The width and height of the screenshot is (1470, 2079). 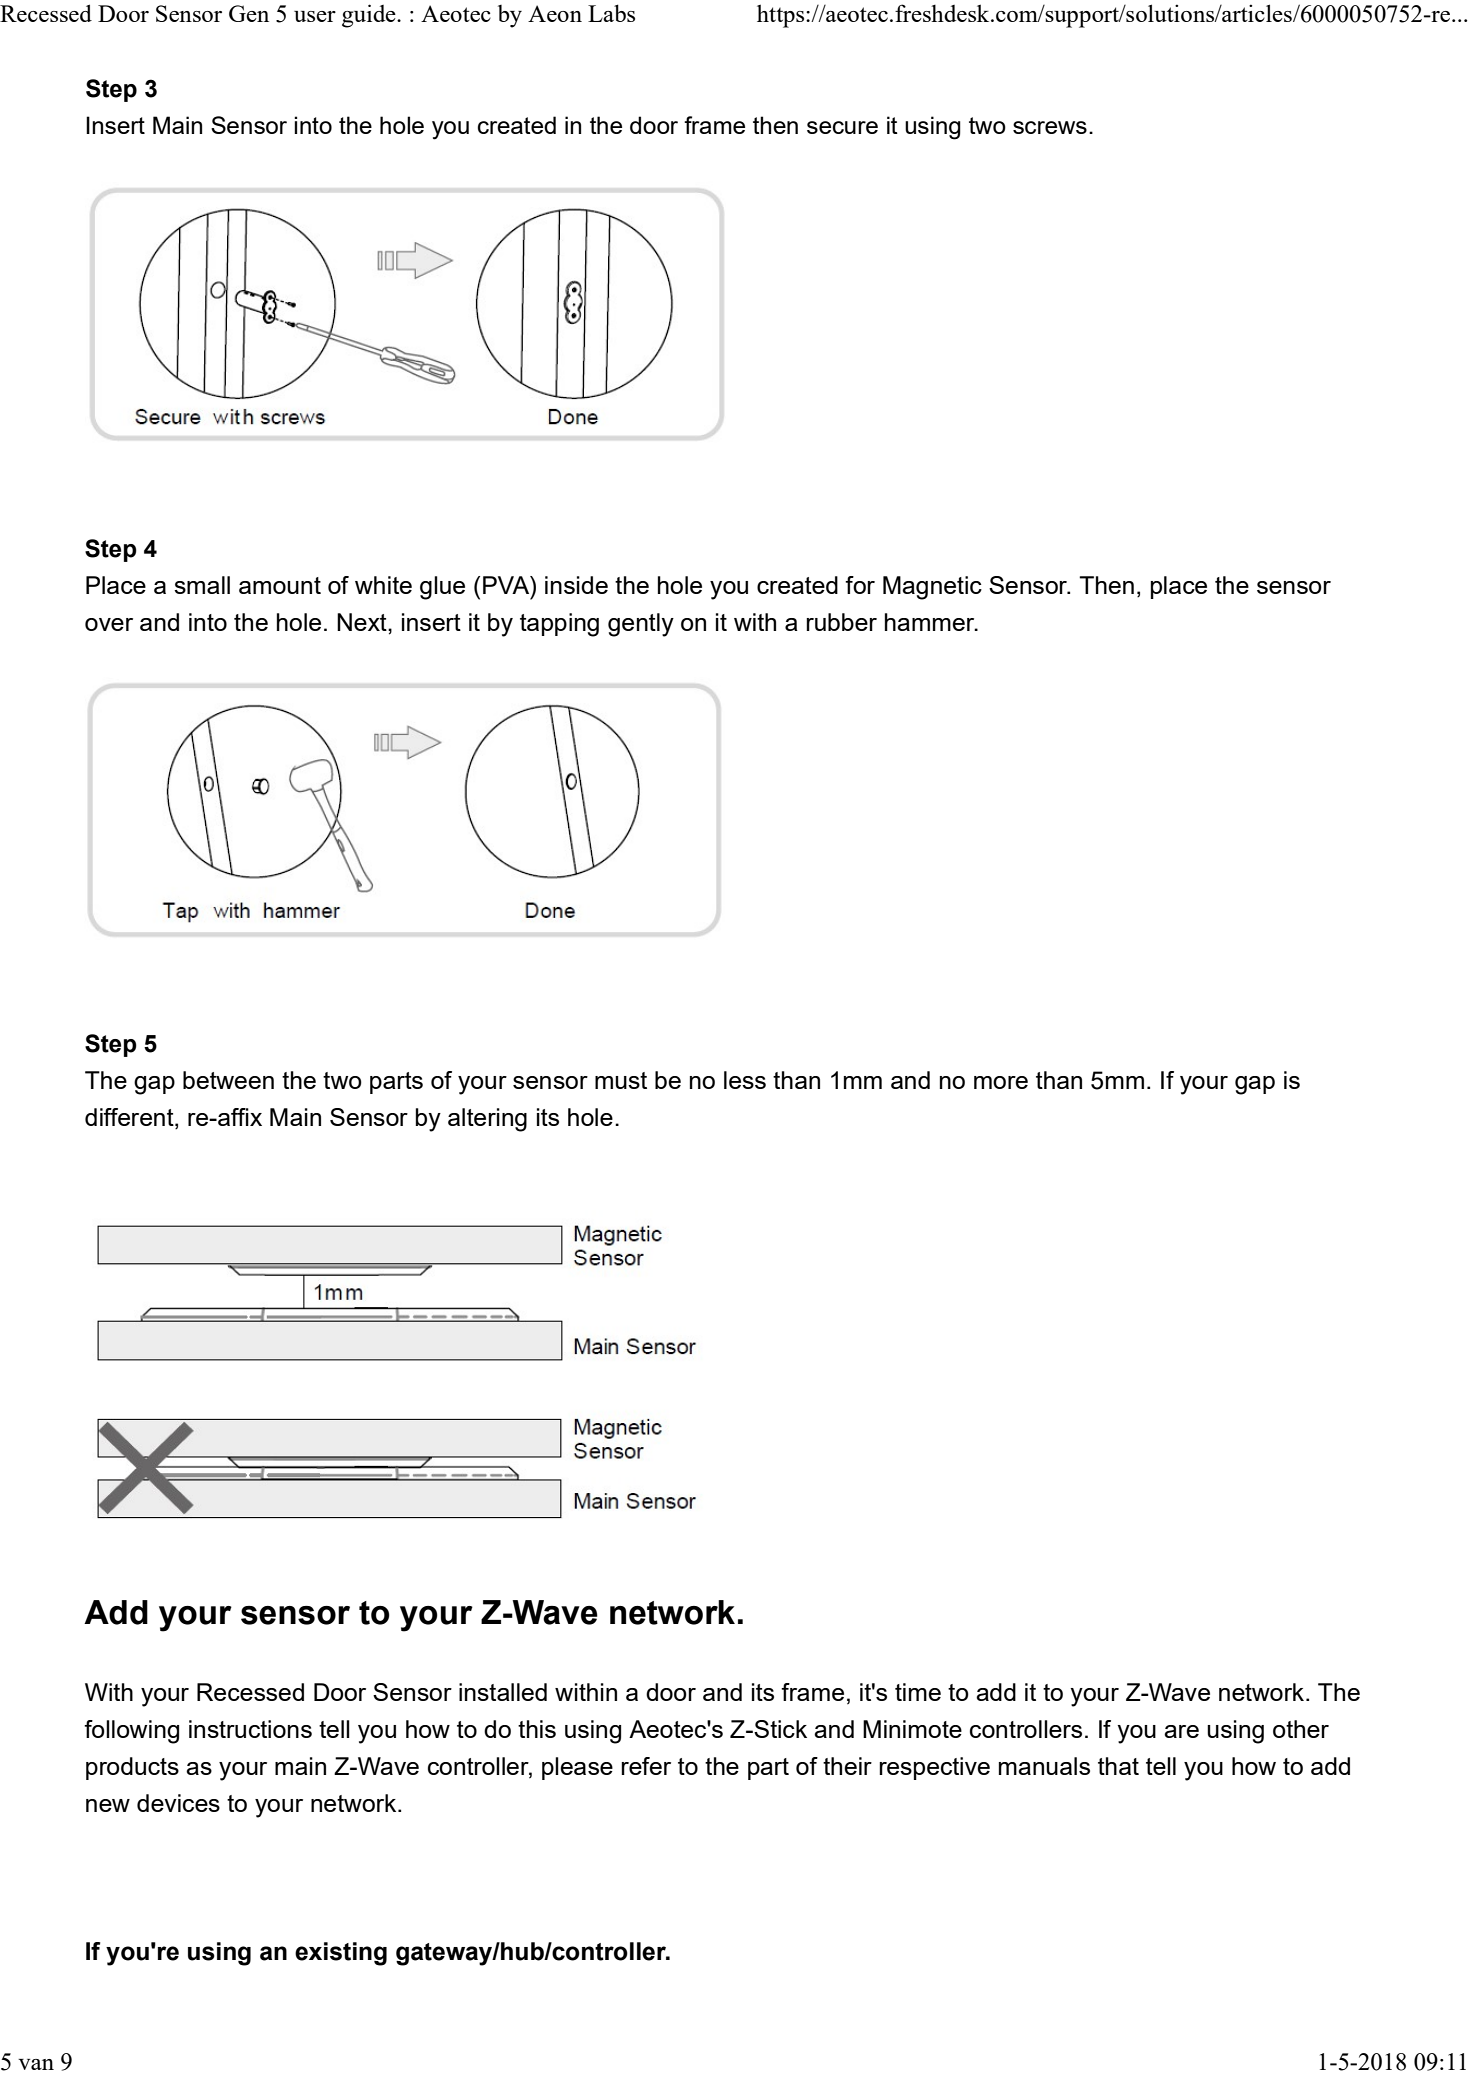 I want to click on user, so click(x=315, y=16).
